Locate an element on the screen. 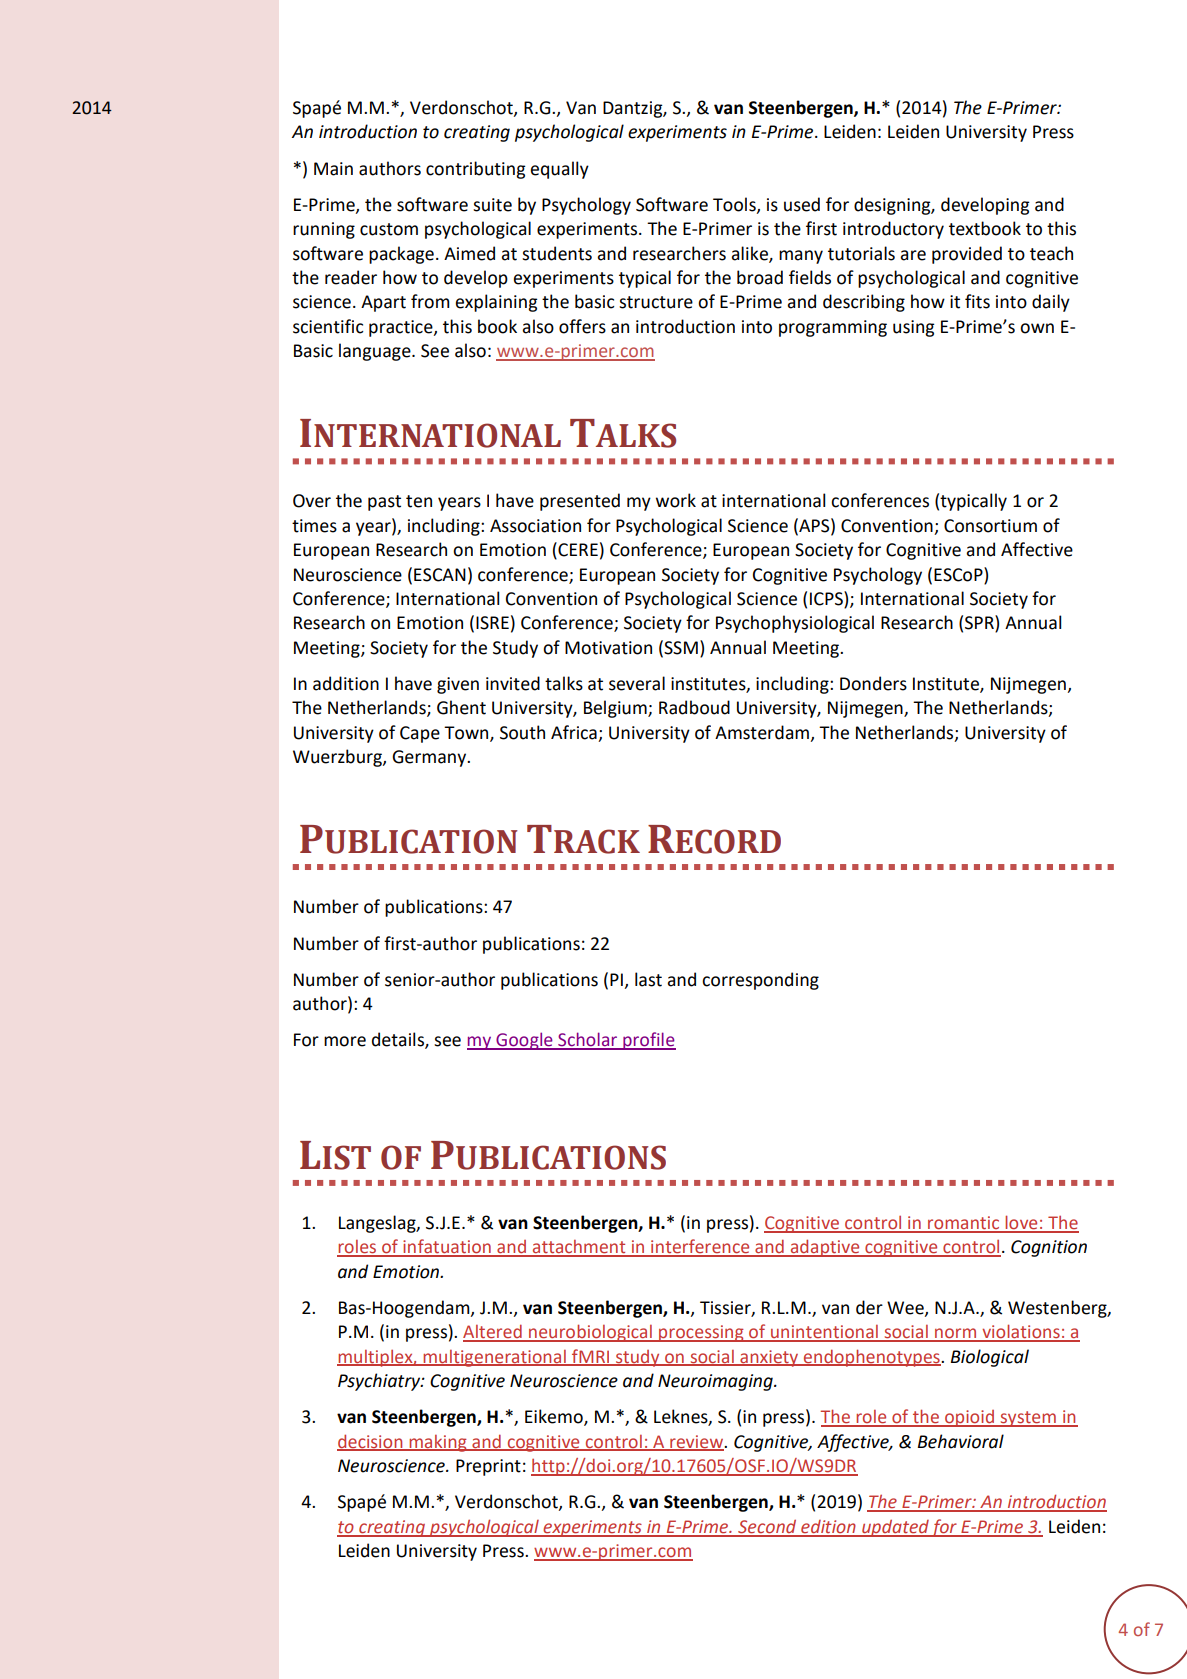  alike is located at coordinates (750, 254).
